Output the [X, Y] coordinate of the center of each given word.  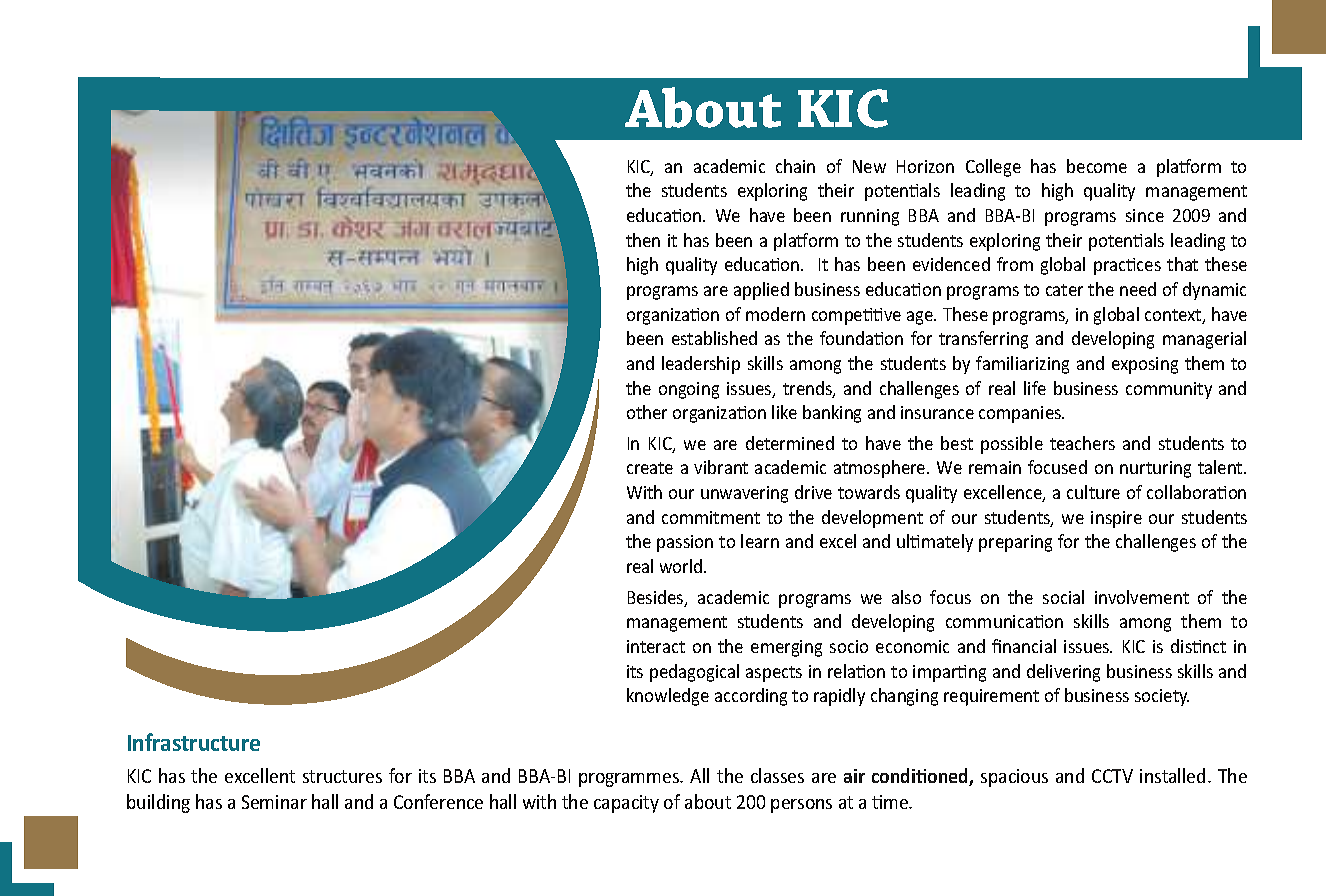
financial [1024, 646]
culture [1093, 492]
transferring [983, 340]
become [1097, 166]
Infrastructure [194, 742]
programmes [630, 780]
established [714, 338]
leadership [701, 365]
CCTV [1112, 776]
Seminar [274, 802]
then [643, 240]
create [650, 468]
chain [795, 166]
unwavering [744, 494]
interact [656, 646]
